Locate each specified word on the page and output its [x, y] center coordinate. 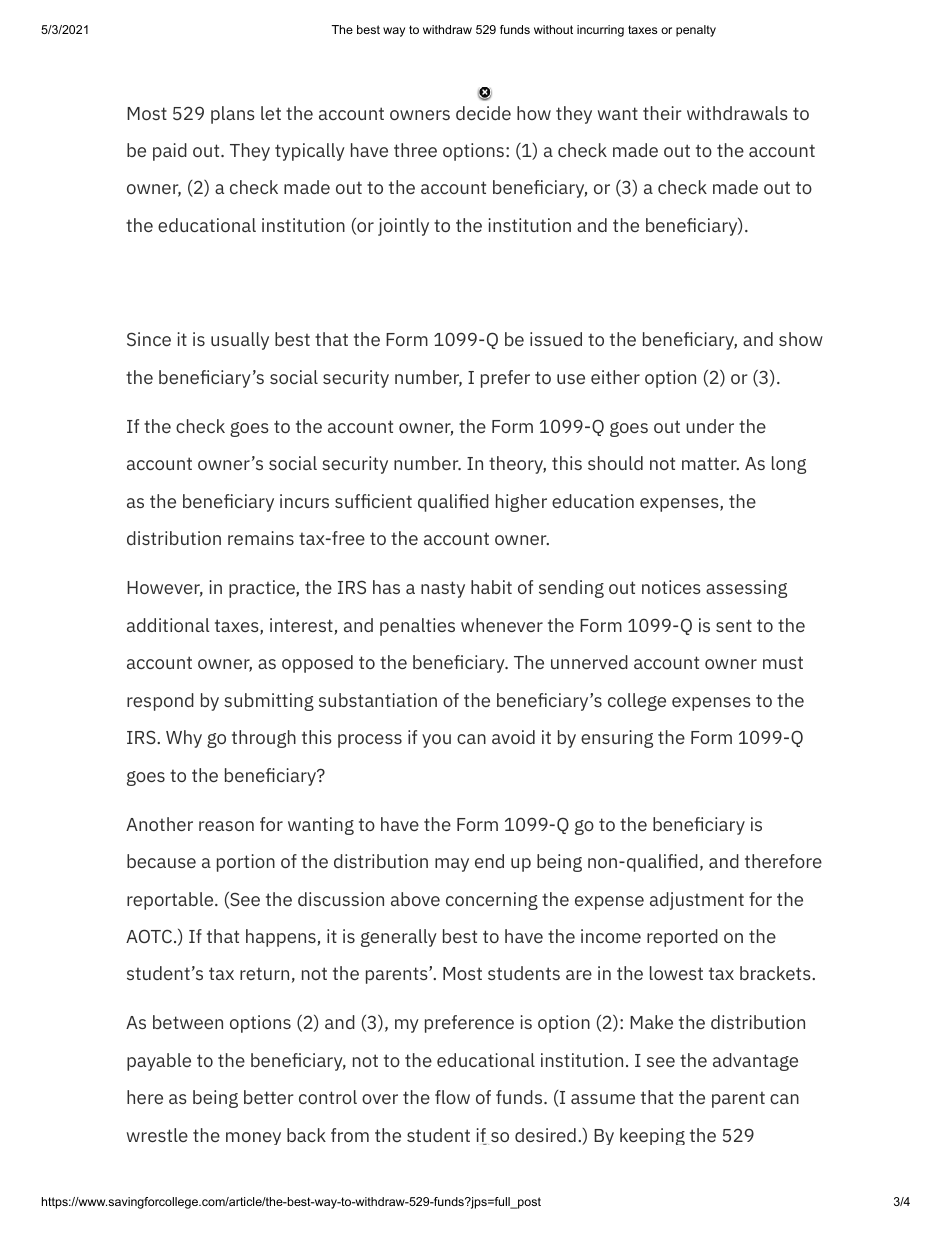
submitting [269, 702]
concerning [492, 901]
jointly [403, 227]
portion [246, 863]
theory [517, 465]
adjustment [697, 901]
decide [483, 113]
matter [710, 463]
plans [233, 115]
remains [261, 538]
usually [240, 341]
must [783, 662]
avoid [513, 737]
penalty [696, 31]
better [269, 1097]
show [801, 339]
